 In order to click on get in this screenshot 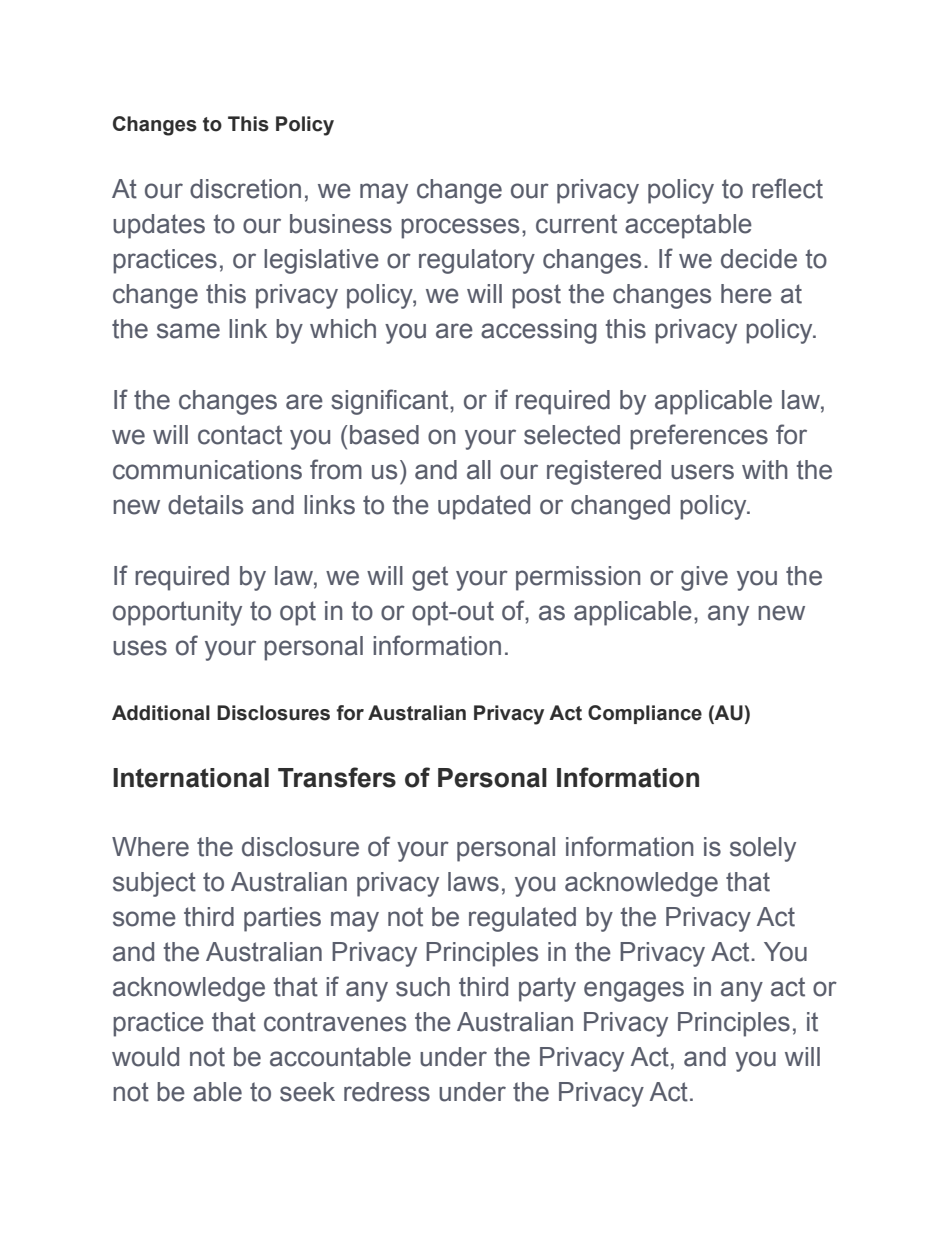, I will do `click(430, 578)`.
